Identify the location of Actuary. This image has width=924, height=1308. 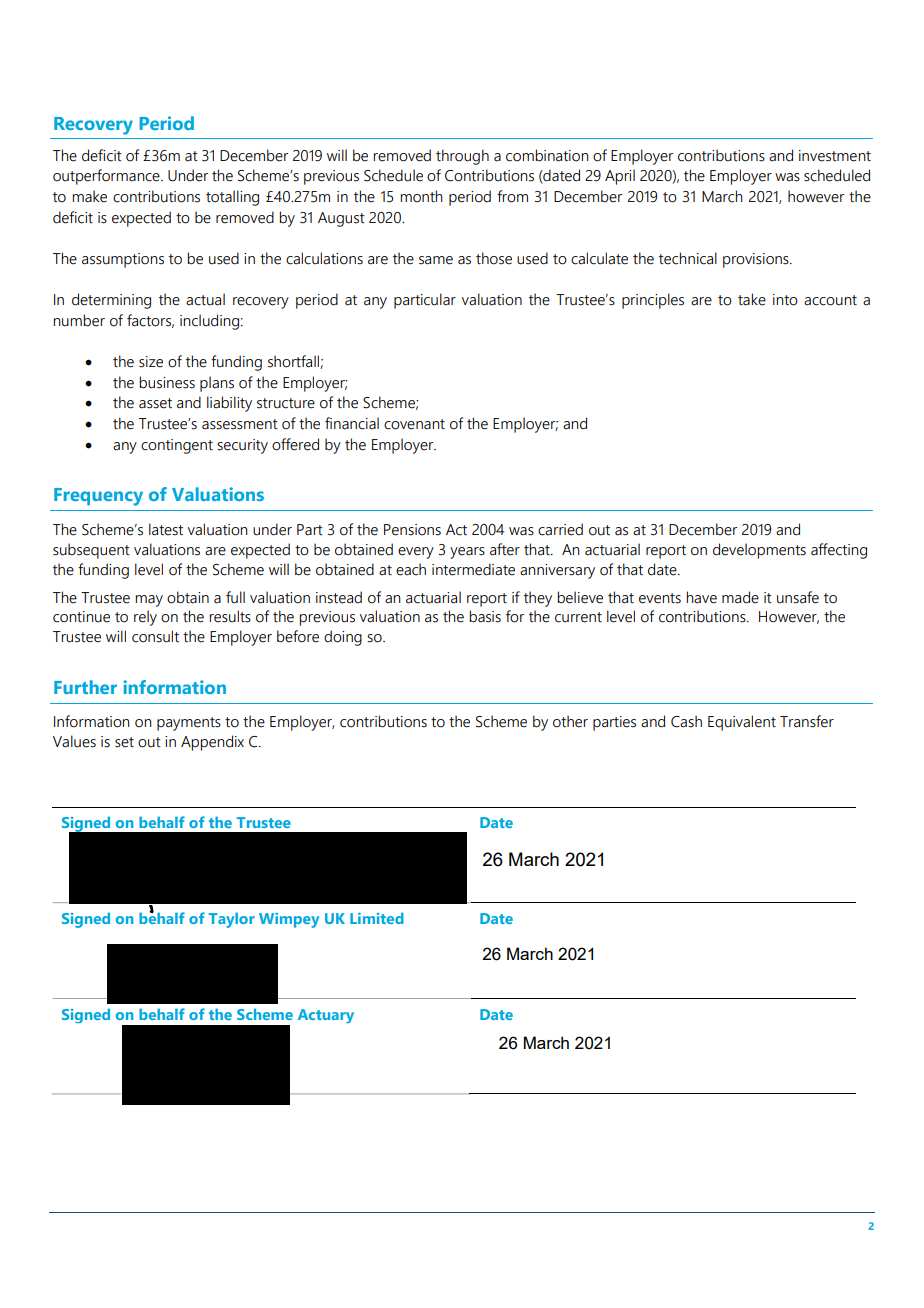
(326, 1016).
